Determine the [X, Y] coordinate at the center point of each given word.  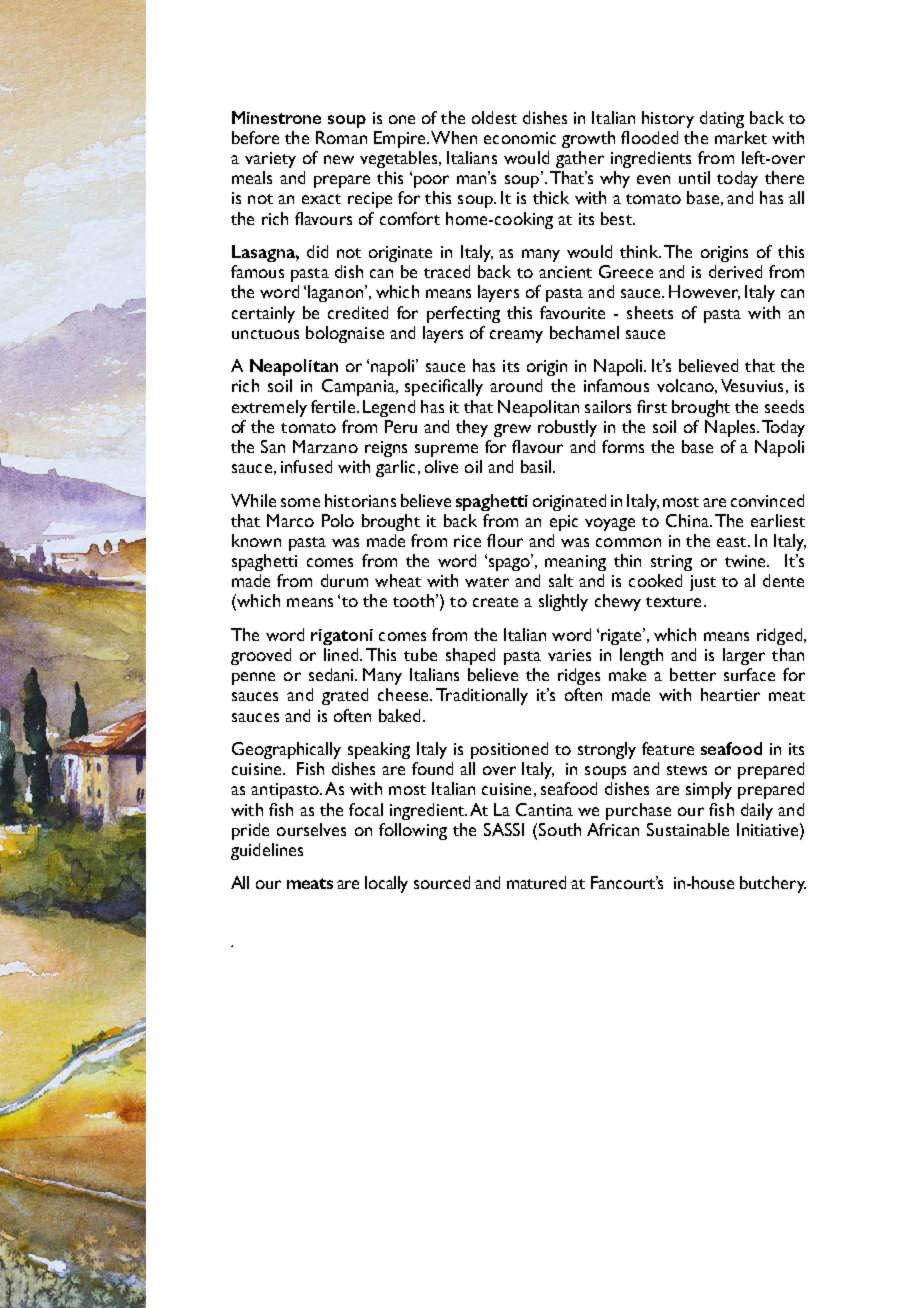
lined [342, 654]
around [516, 385]
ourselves [311, 829]
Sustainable [688, 829]
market [741, 137]
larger [744, 656]
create [495, 602]
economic [520, 138]
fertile [333, 406]
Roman [341, 137]
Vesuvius [752, 385]
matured [536, 882]
